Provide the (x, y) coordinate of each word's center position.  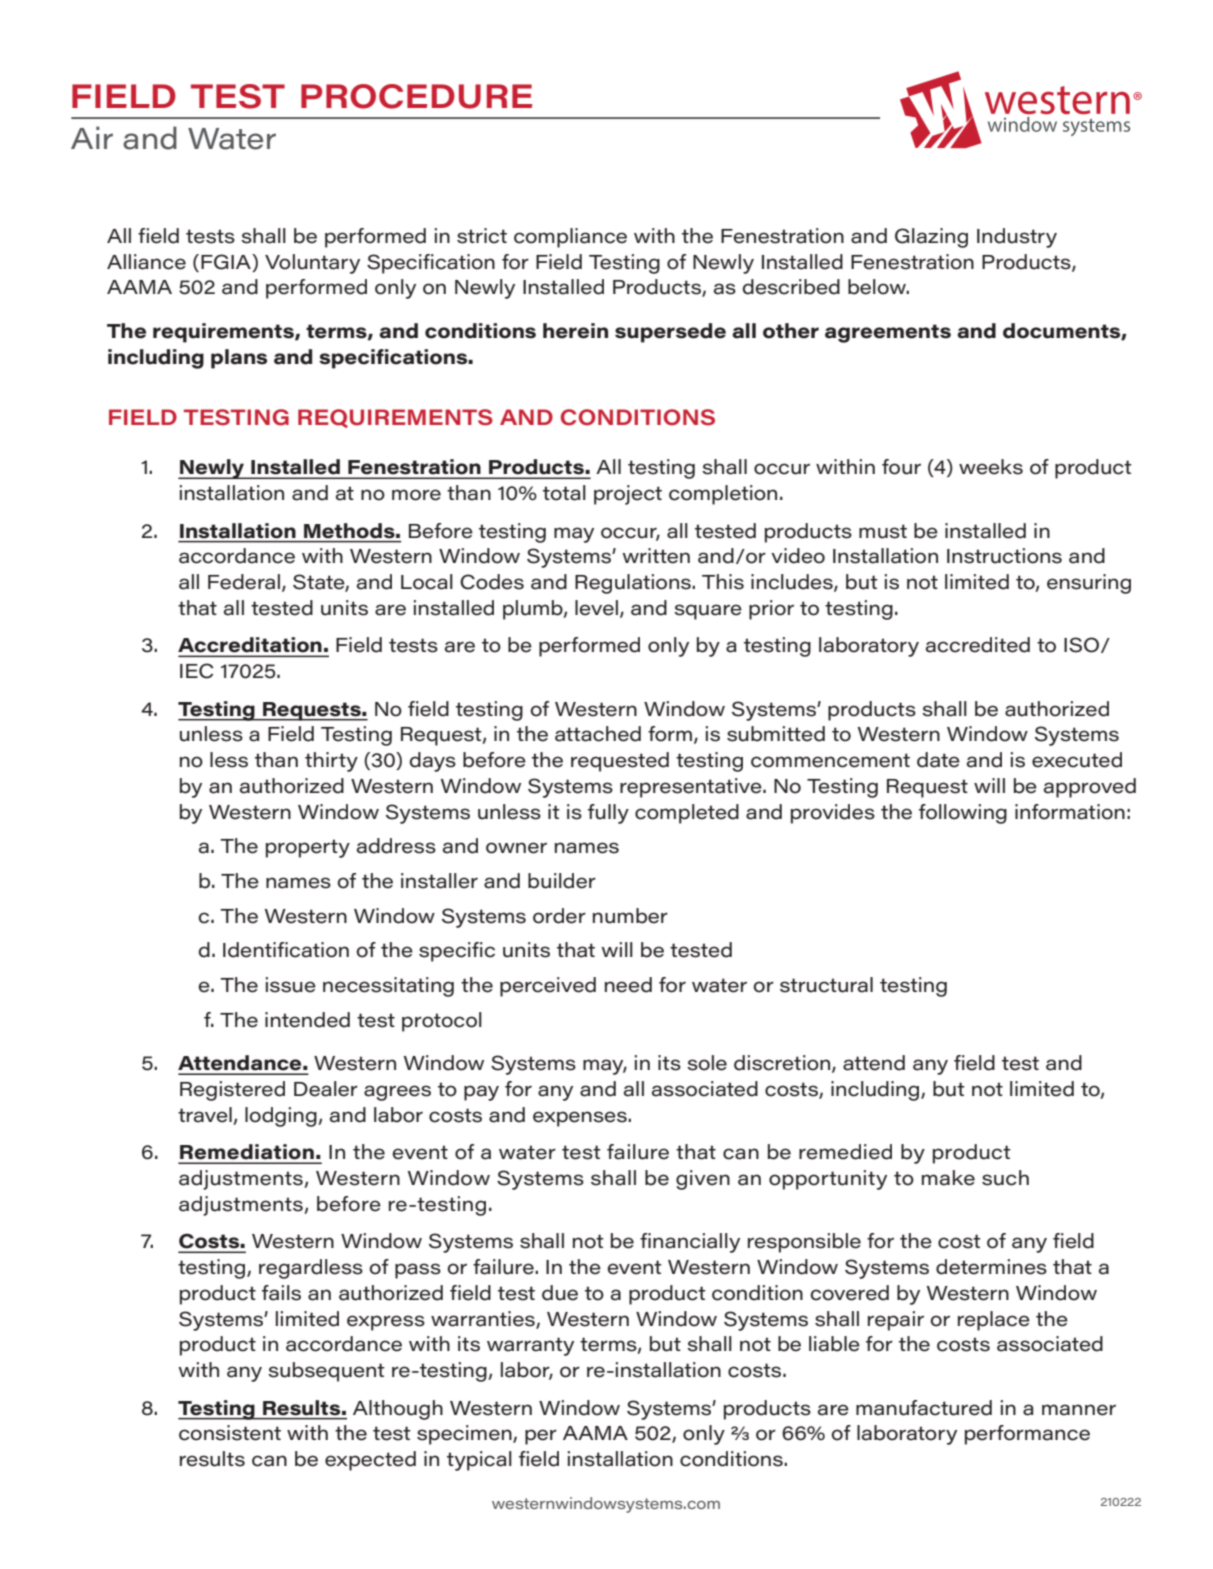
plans (239, 359)
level (596, 608)
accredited (978, 645)
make (948, 1178)
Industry (1017, 238)
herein (575, 331)
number (630, 916)
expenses (581, 1119)
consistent (230, 1433)
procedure (417, 96)
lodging (282, 1117)
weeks (991, 467)
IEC (196, 671)
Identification (286, 950)
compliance (570, 238)
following (963, 814)
